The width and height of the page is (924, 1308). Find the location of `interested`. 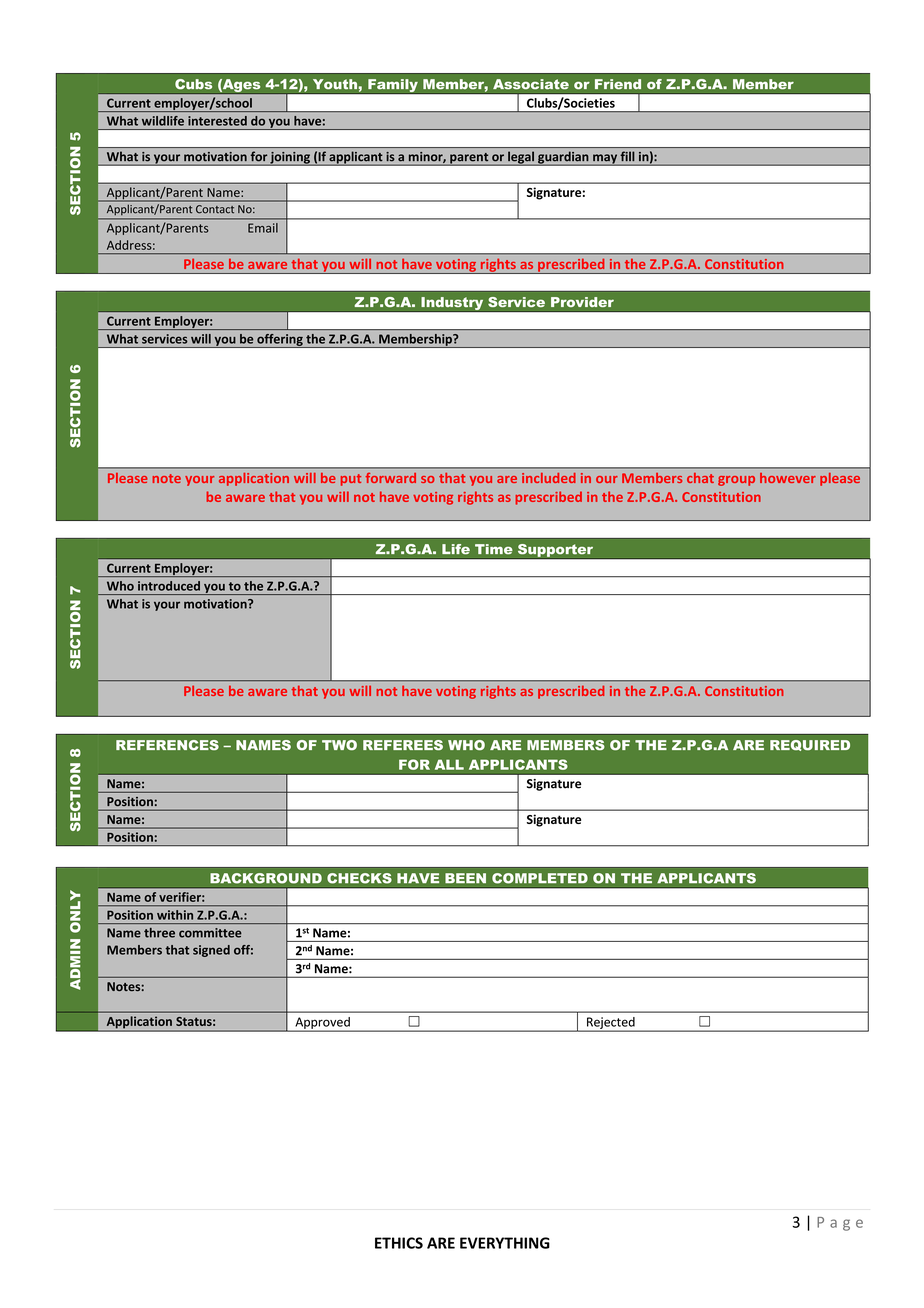

interested is located at coordinates (217, 121).
